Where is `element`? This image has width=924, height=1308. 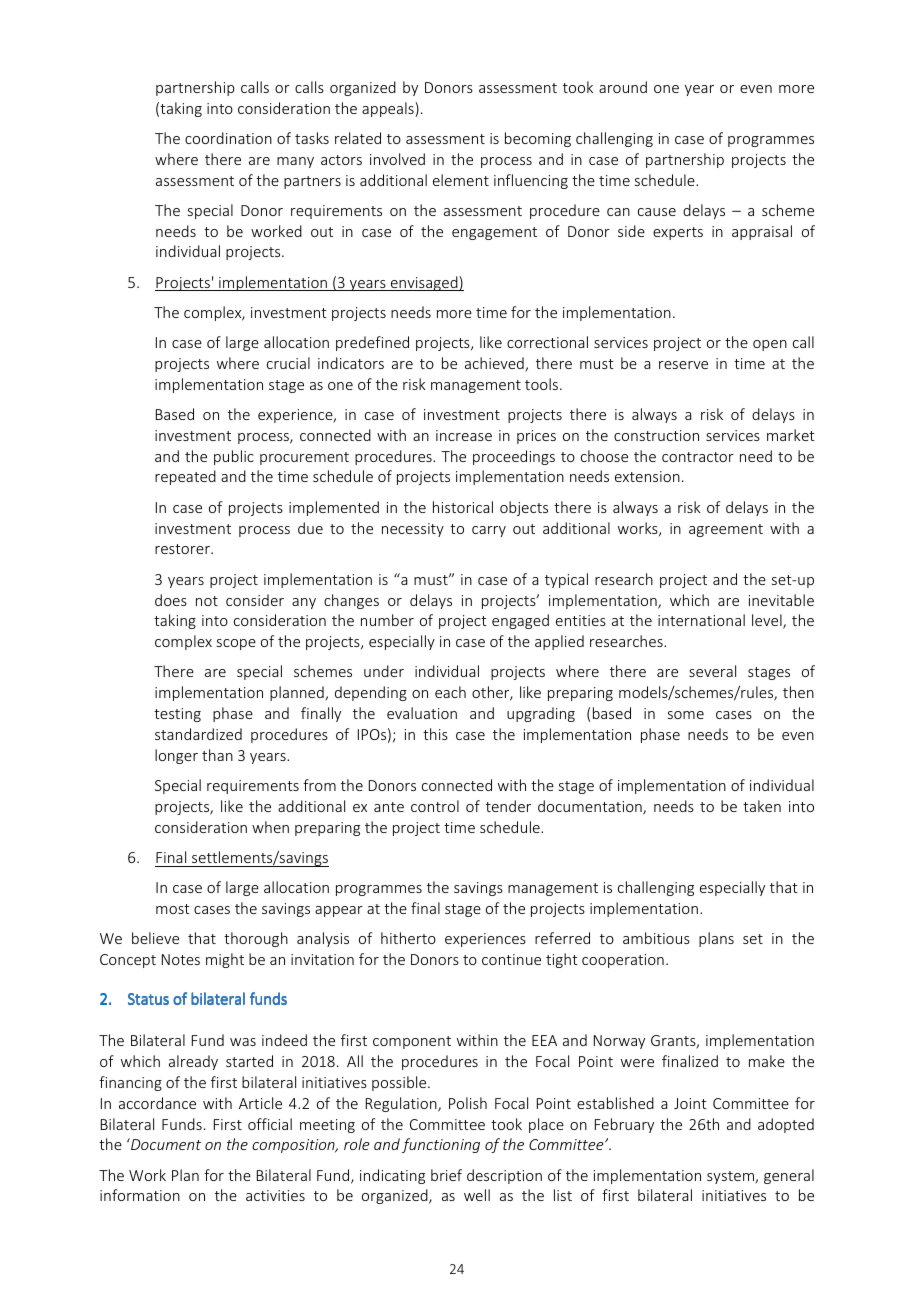
element is located at coordinates (461, 180).
